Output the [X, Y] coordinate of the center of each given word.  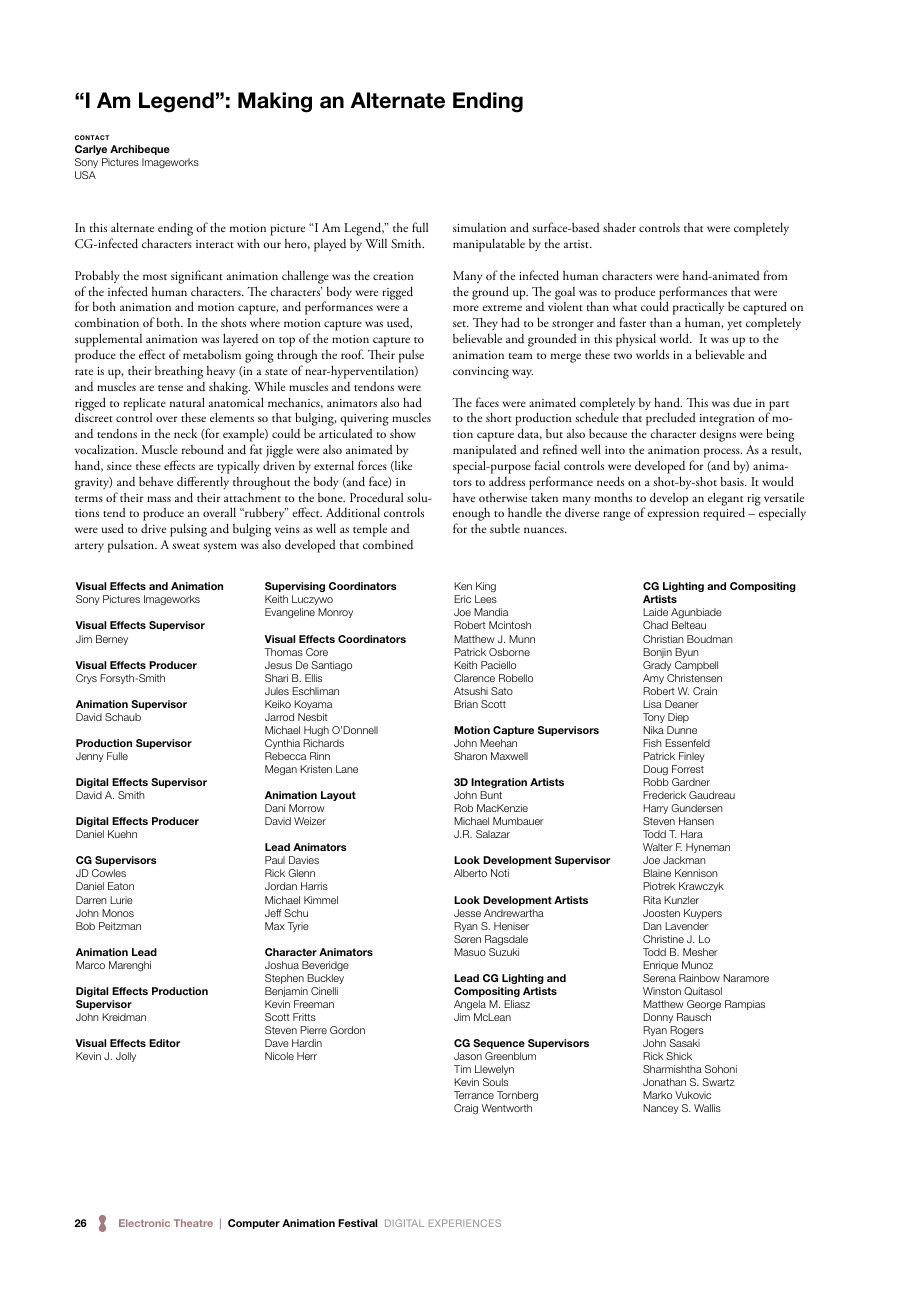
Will [376, 243]
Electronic [144, 1223]
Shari [276, 678]
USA [85, 175]
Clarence [474, 678]
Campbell [696, 666]
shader [619, 227]
